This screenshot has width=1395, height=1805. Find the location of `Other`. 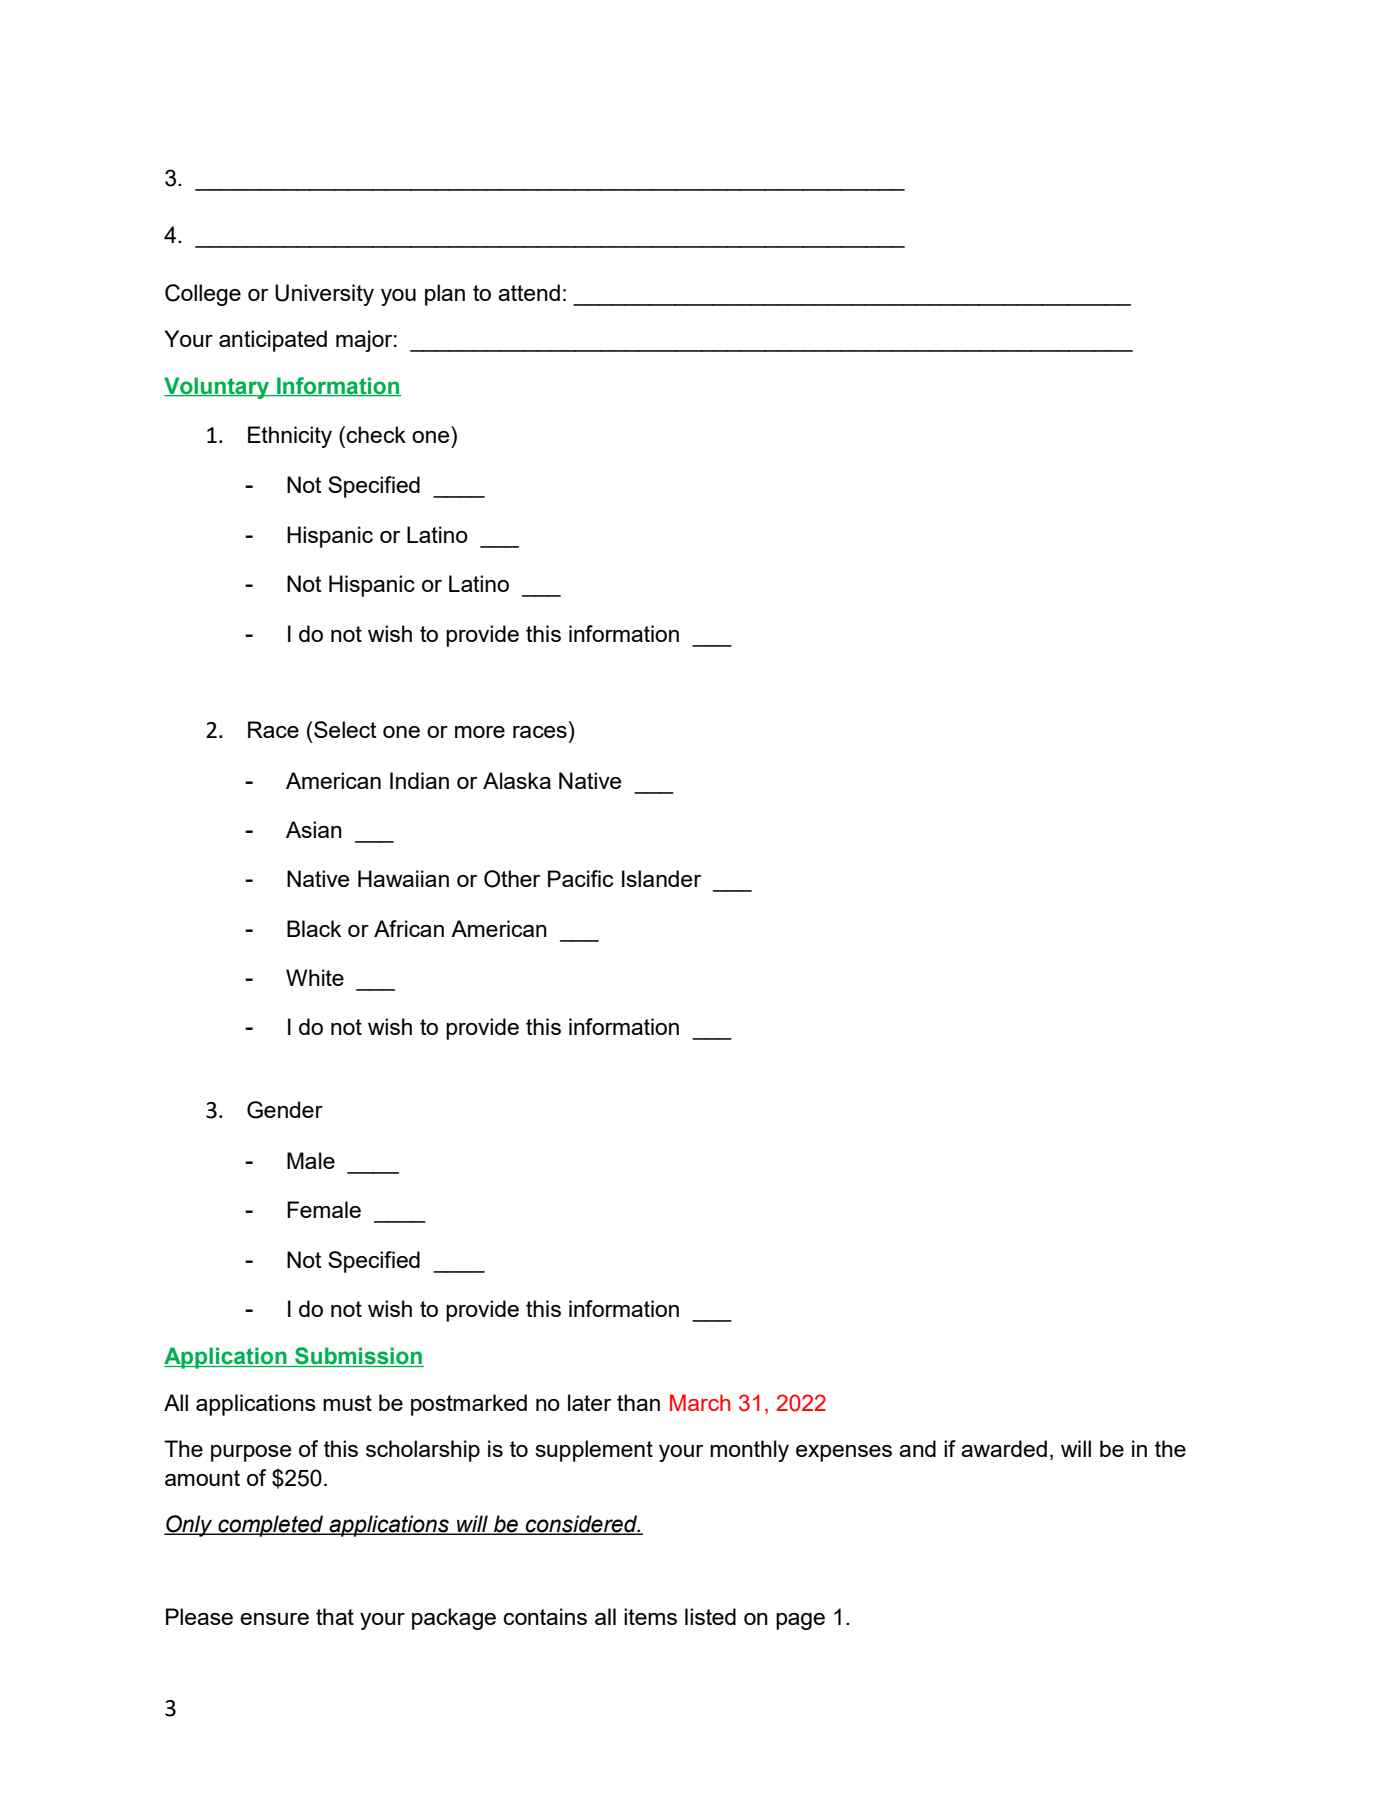

Other is located at coordinates (512, 879).
